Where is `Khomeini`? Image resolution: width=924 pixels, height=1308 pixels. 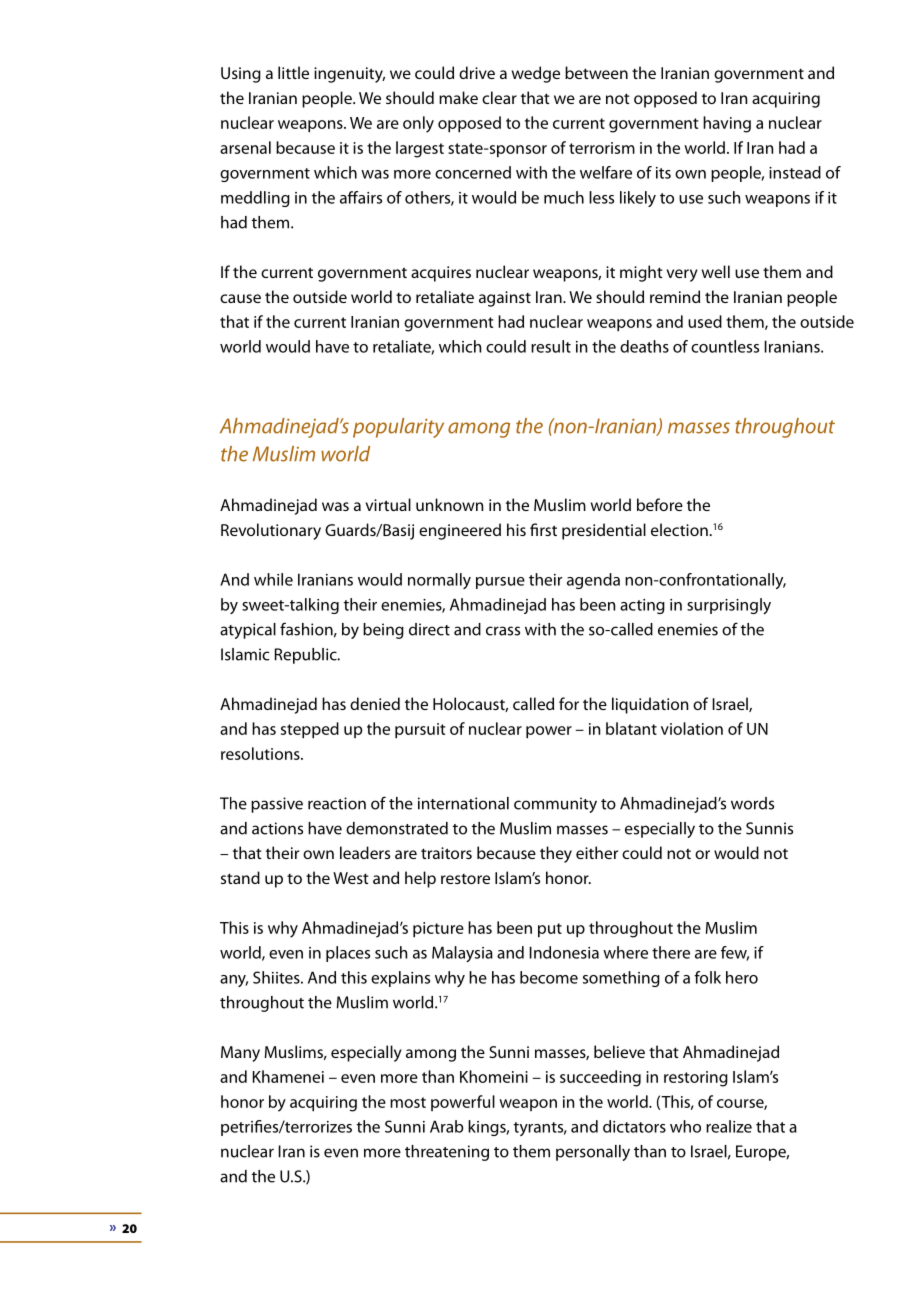 Khomeini is located at coordinates (494, 1076).
